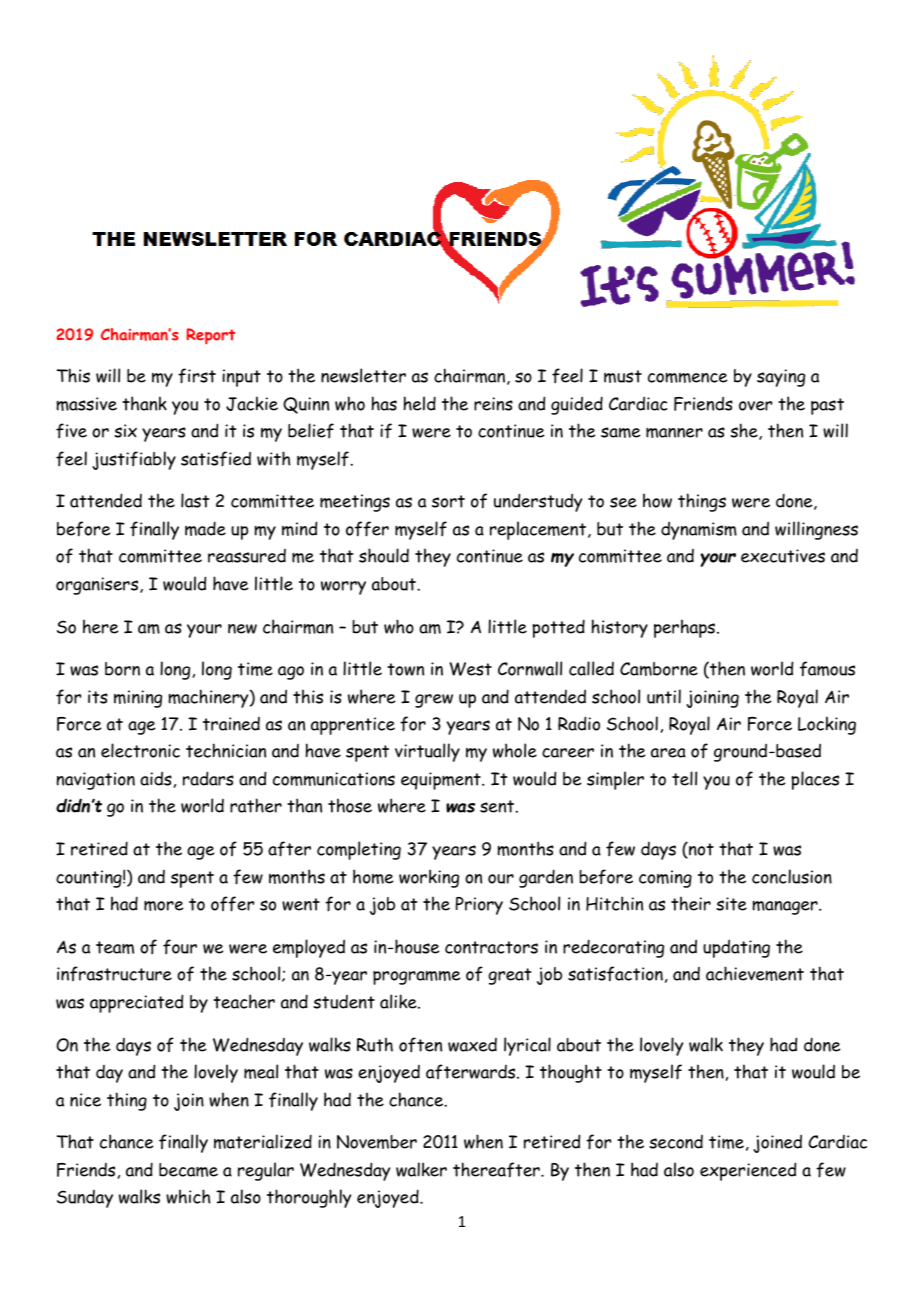 Image resolution: width=924 pixels, height=1308 pixels. I want to click on held, so click(420, 403).
